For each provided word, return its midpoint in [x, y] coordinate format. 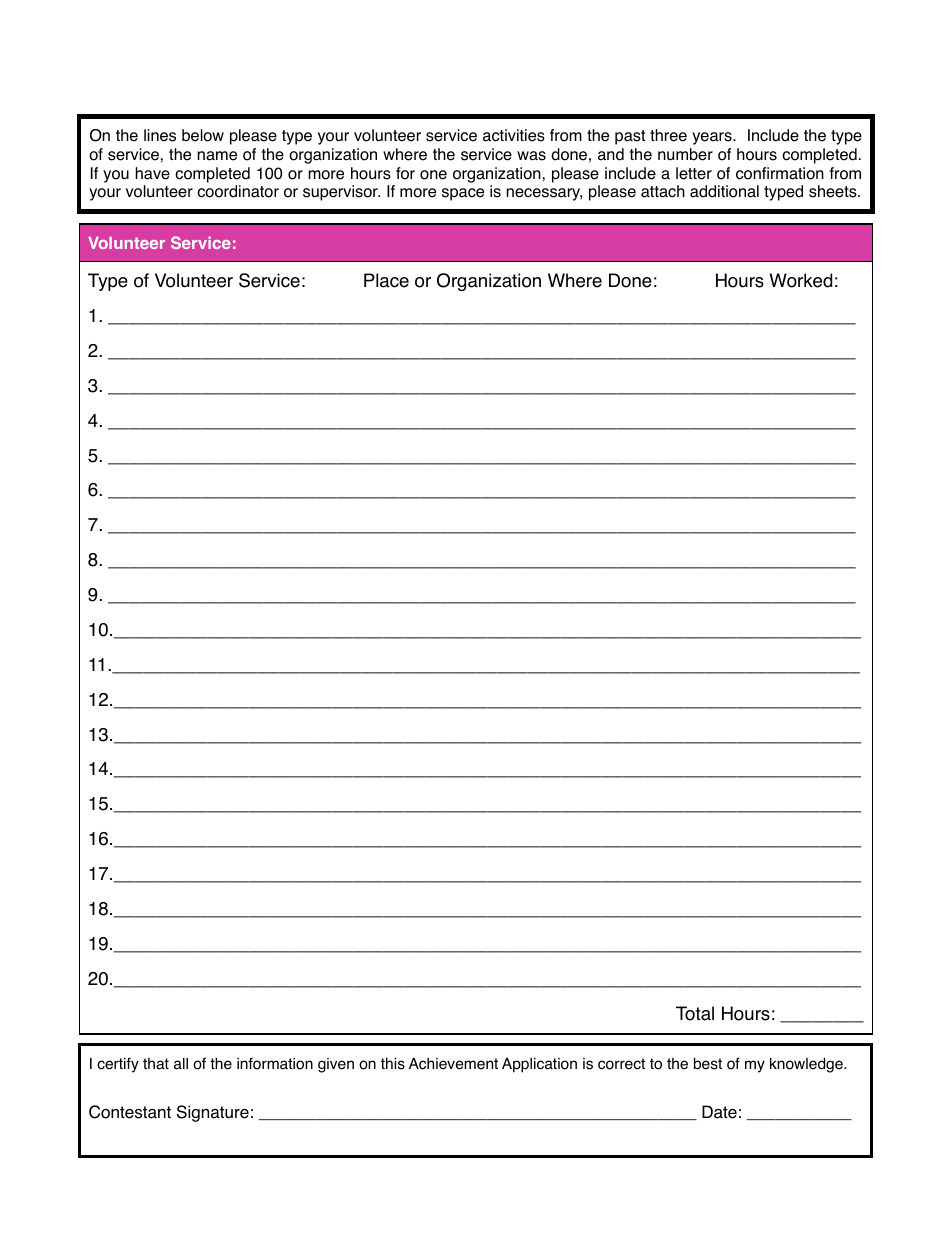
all [181, 1064]
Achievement [453, 1064]
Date [719, 1112]
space [463, 194]
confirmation [780, 173]
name [217, 156]
